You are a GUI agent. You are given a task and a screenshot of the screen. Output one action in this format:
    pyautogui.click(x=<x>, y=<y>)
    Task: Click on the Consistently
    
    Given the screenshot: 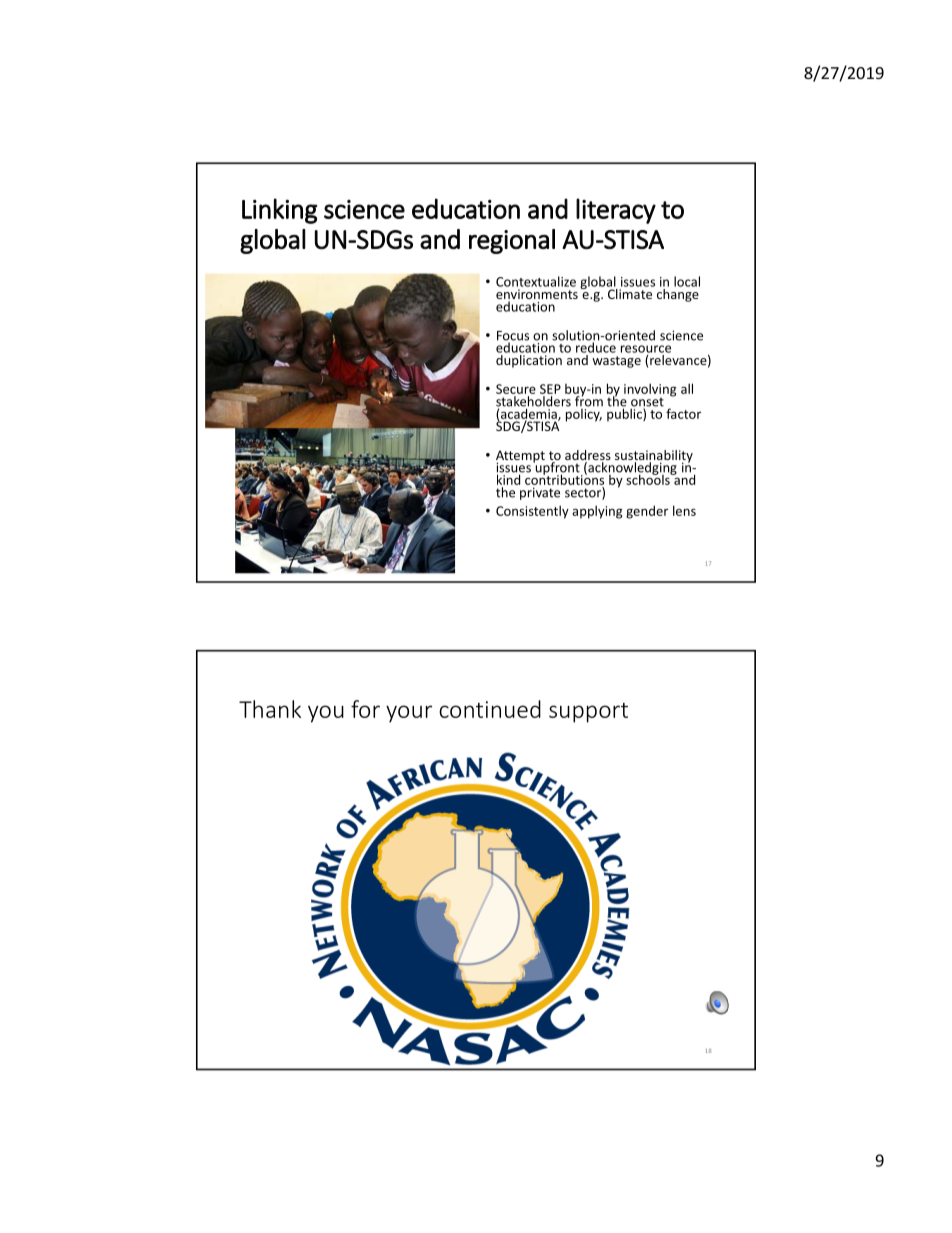 What is the action you would take?
    pyautogui.click(x=532, y=512)
